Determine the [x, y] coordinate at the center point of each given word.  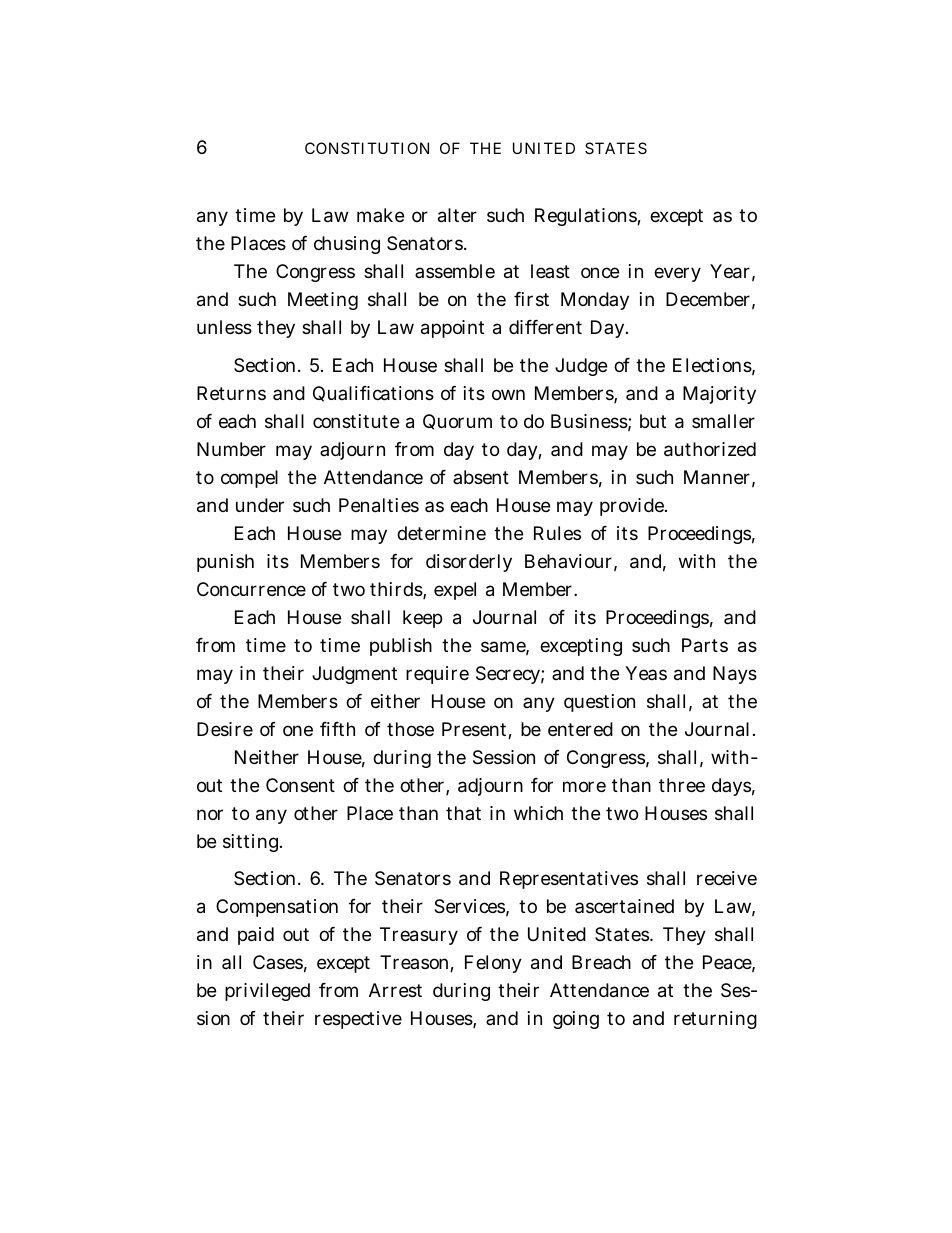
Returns [231, 393]
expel [455, 591]
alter [457, 215]
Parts [705, 645]
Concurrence [251, 589]
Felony [493, 964]
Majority [719, 395]
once [600, 272]
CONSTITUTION [367, 148]
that [463, 813]
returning [715, 1020]
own [508, 394]
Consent [300, 785]
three [682, 785]
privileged [267, 992]
